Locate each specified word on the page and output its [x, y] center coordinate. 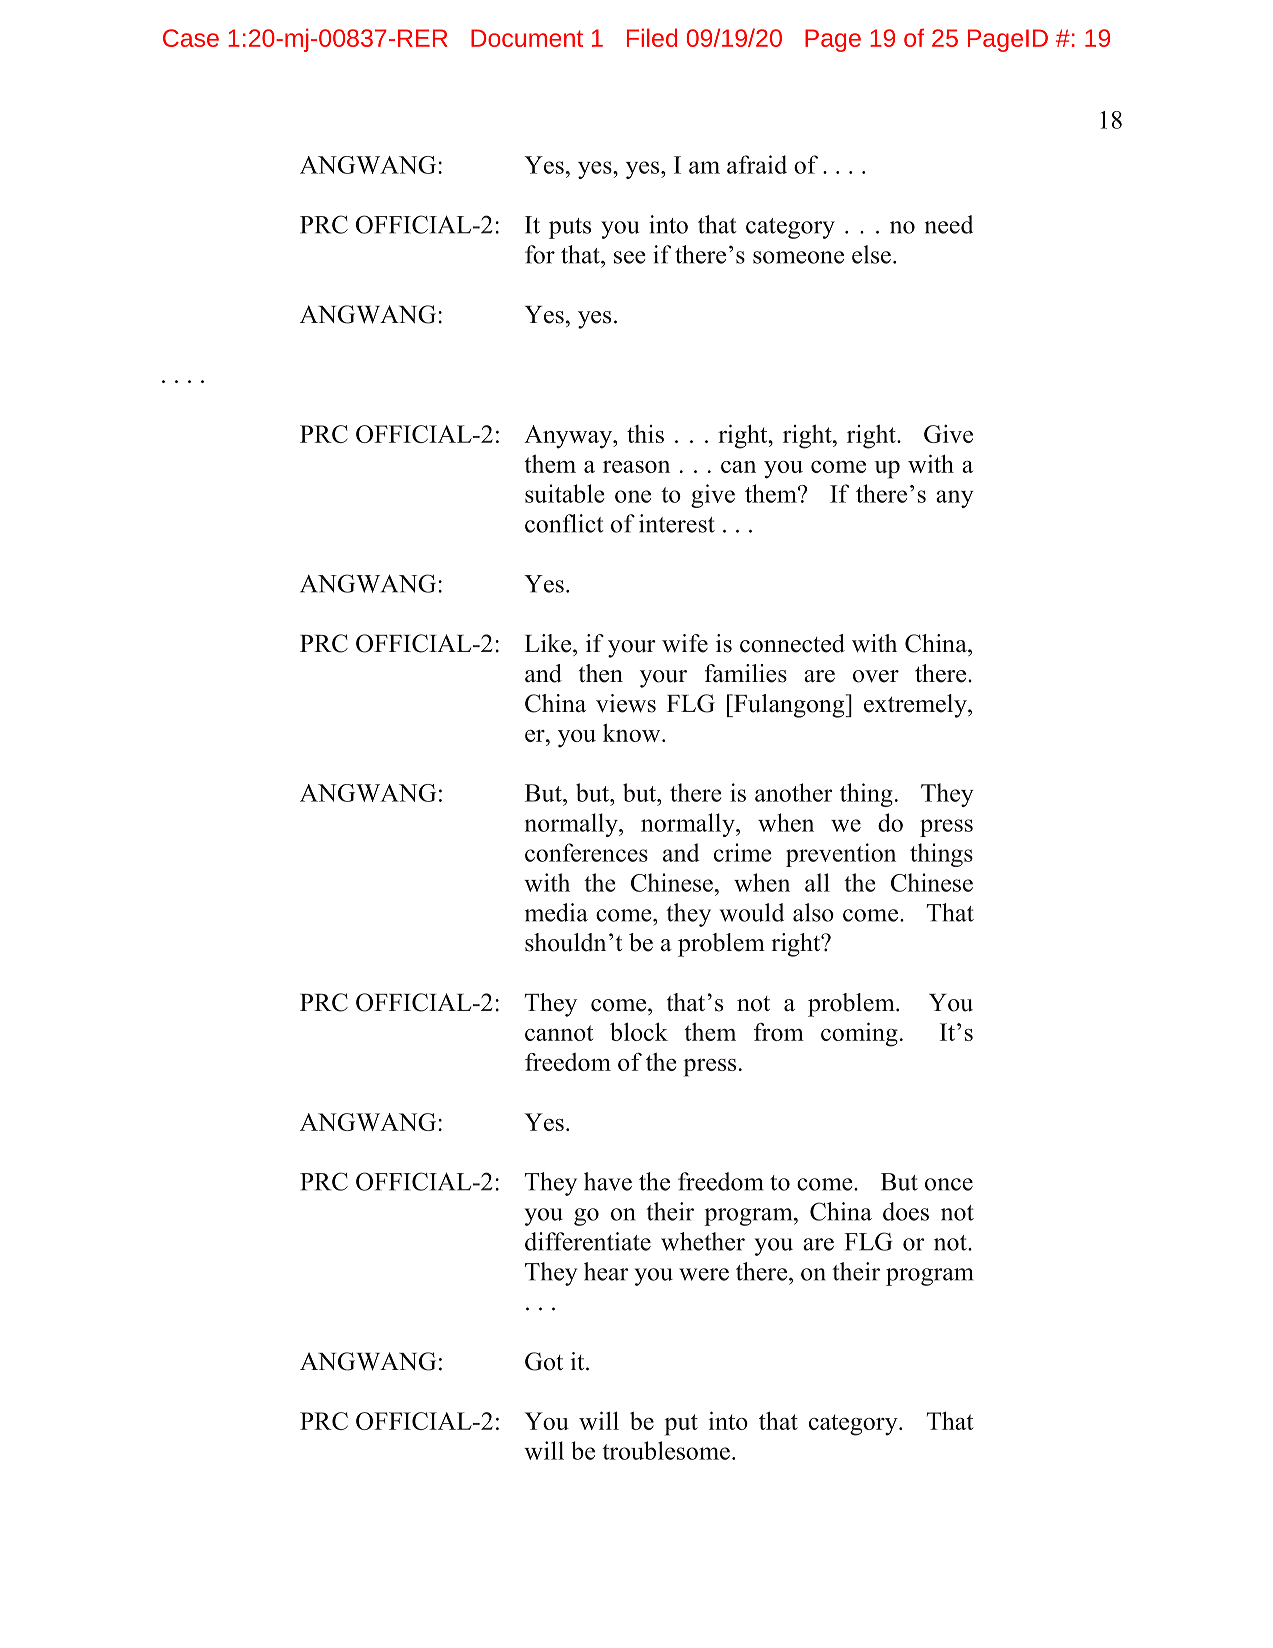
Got [544, 1361]
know [633, 733]
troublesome [666, 1450]
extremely [916, 706]
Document [527, 38]
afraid [757, 164]
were [704, 1274]
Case [191, 38]
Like [547, 643]
